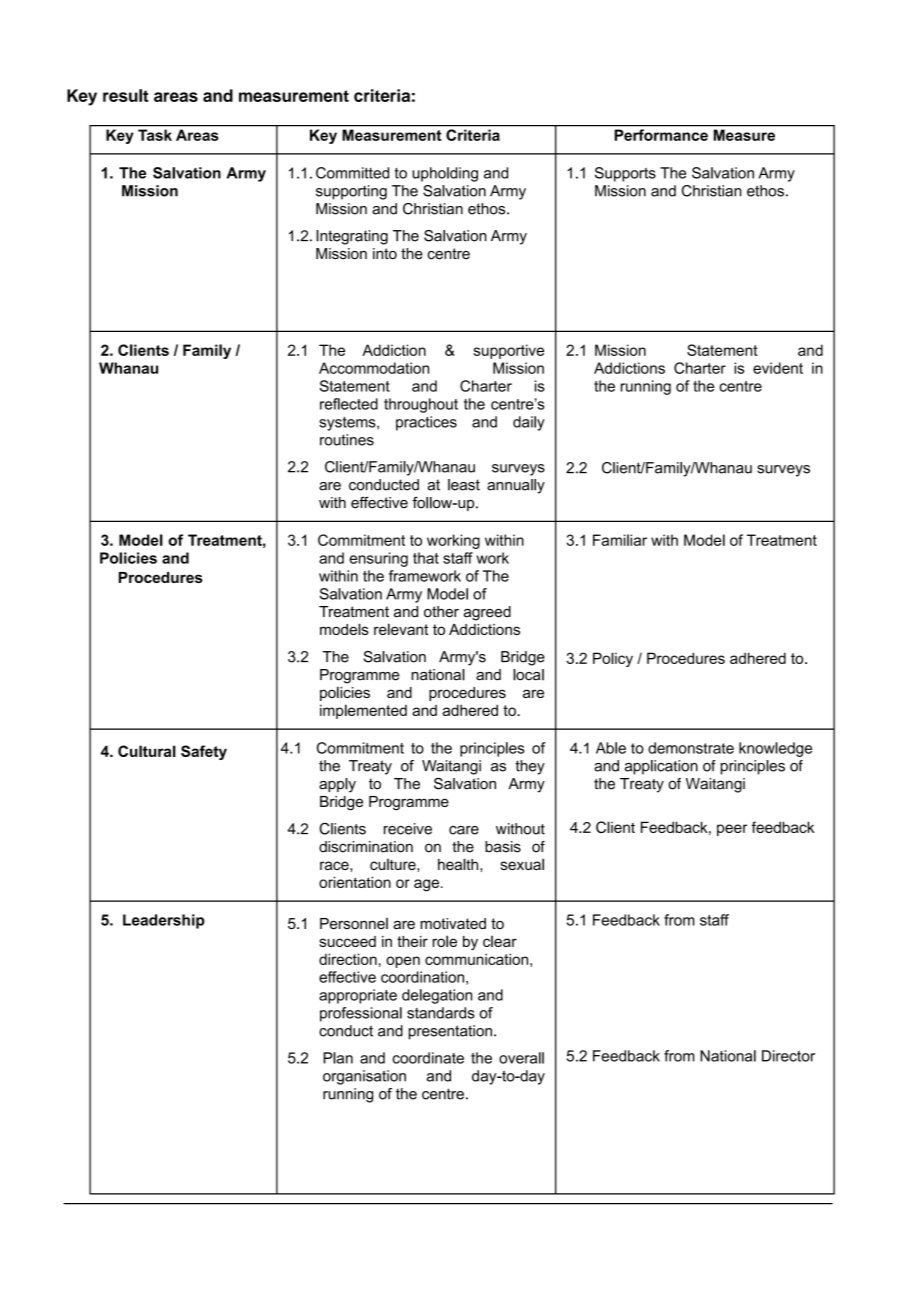 This document has height=1307, width=924. I want to click on reflected, so click(349, 404).
